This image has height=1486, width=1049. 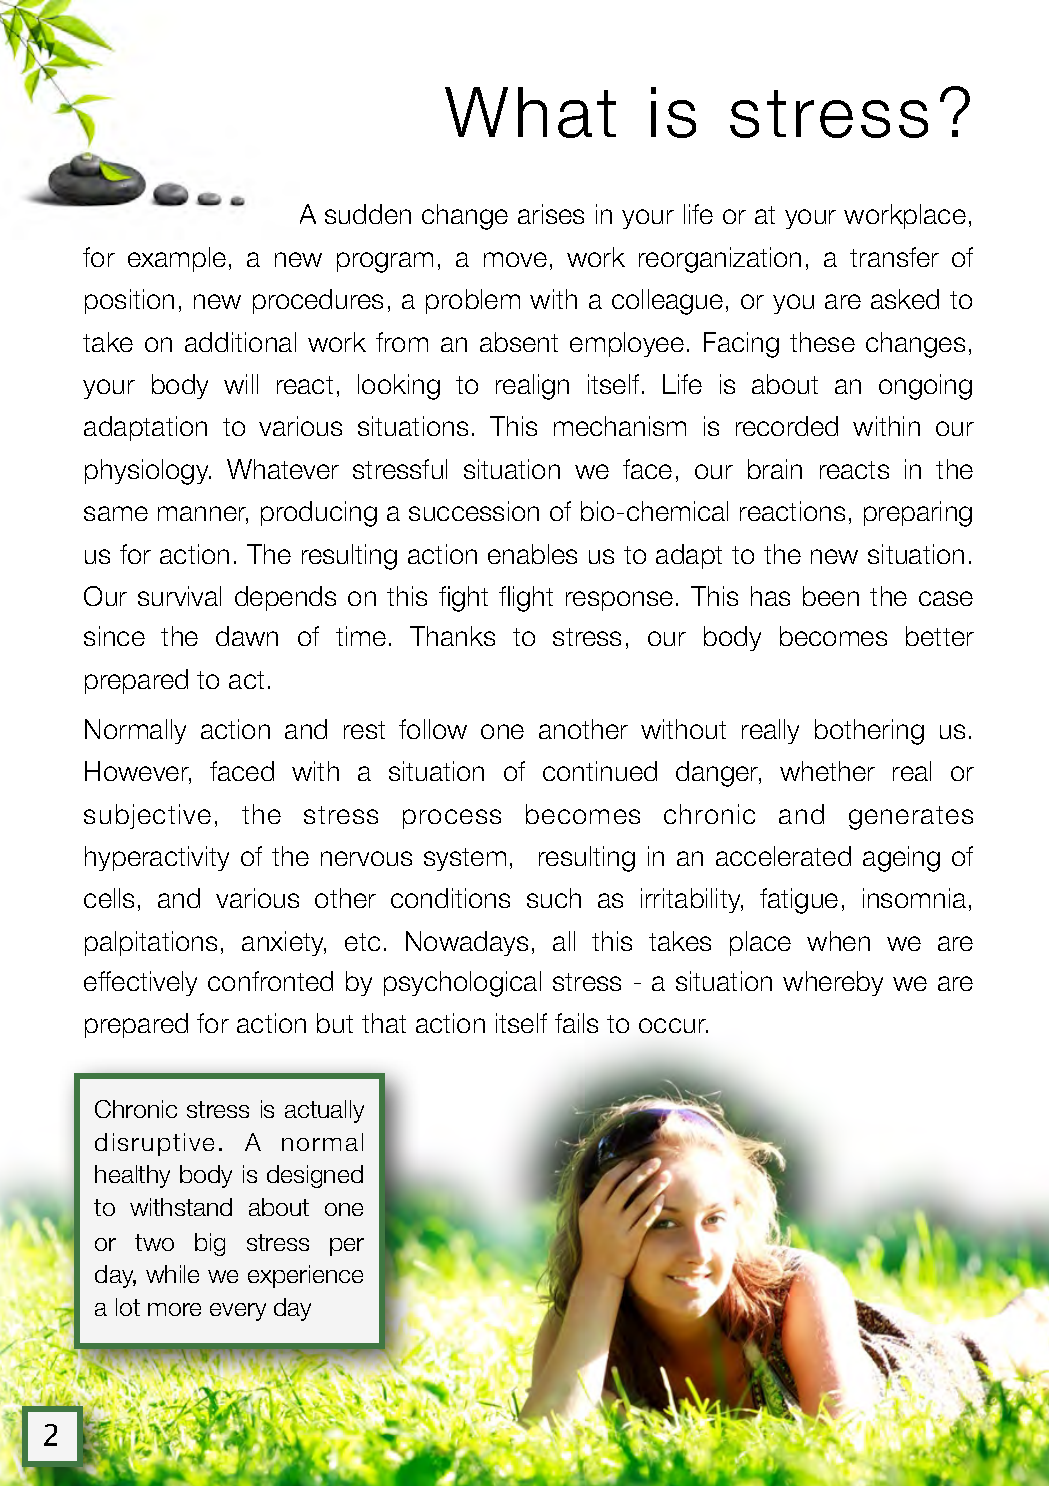 What do you see at coordinates (827, 771) in the image?
I see `whether` at bounding box center [827, 771].
